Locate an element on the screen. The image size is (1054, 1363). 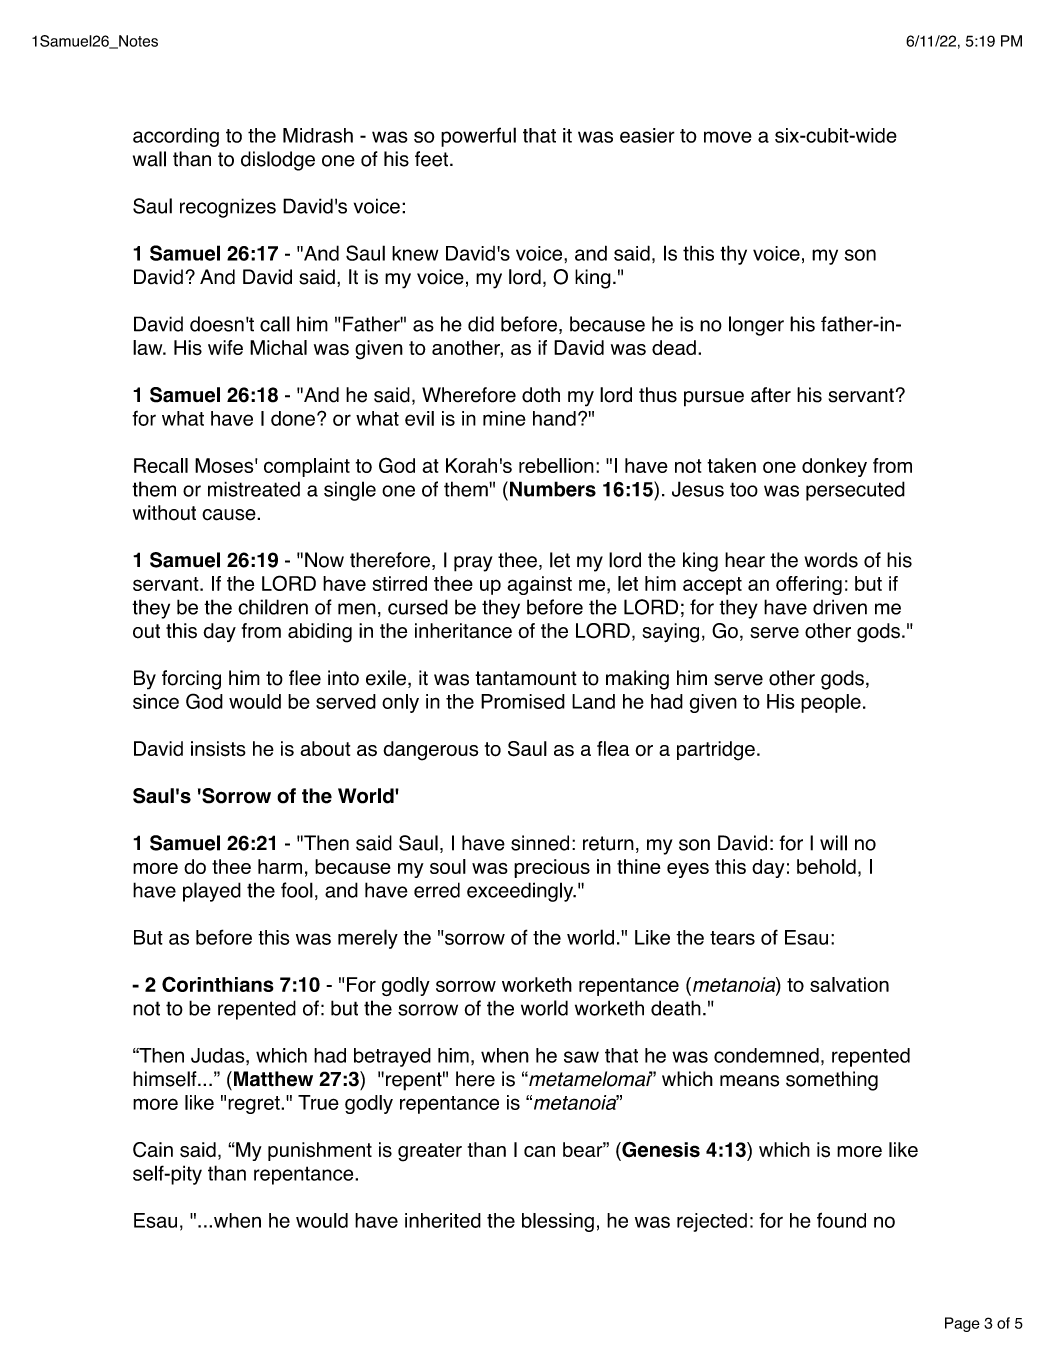
powerful is located at coordinates (478, 137).
